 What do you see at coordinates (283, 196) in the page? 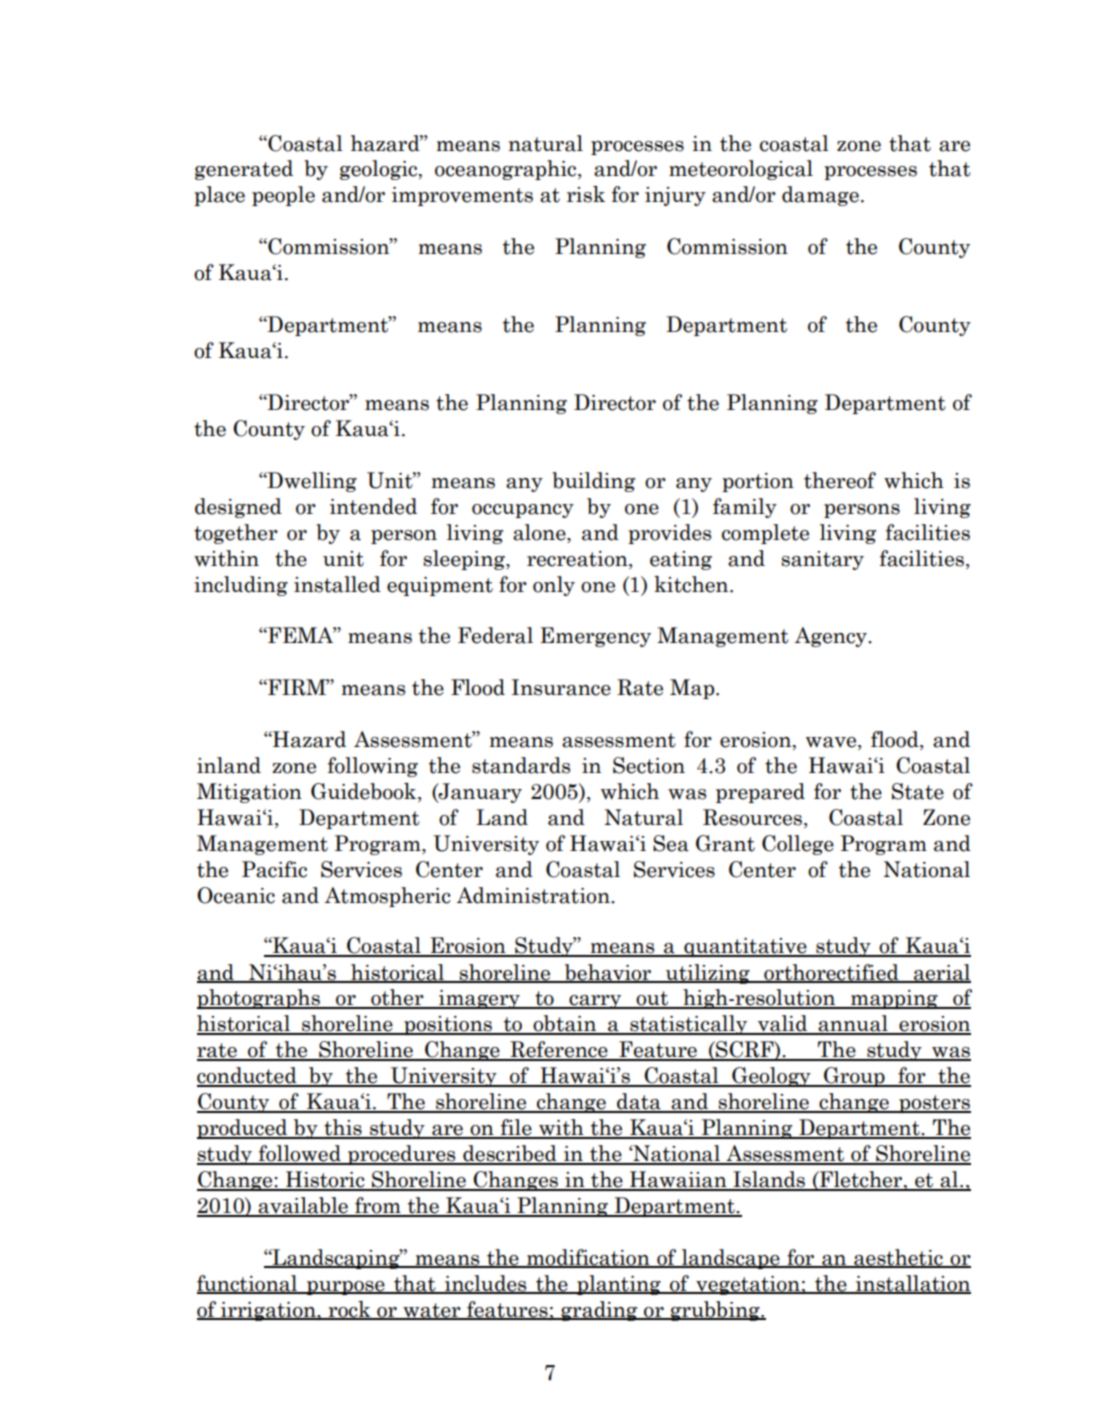
I see `people` at bounding box center [283, 196].
